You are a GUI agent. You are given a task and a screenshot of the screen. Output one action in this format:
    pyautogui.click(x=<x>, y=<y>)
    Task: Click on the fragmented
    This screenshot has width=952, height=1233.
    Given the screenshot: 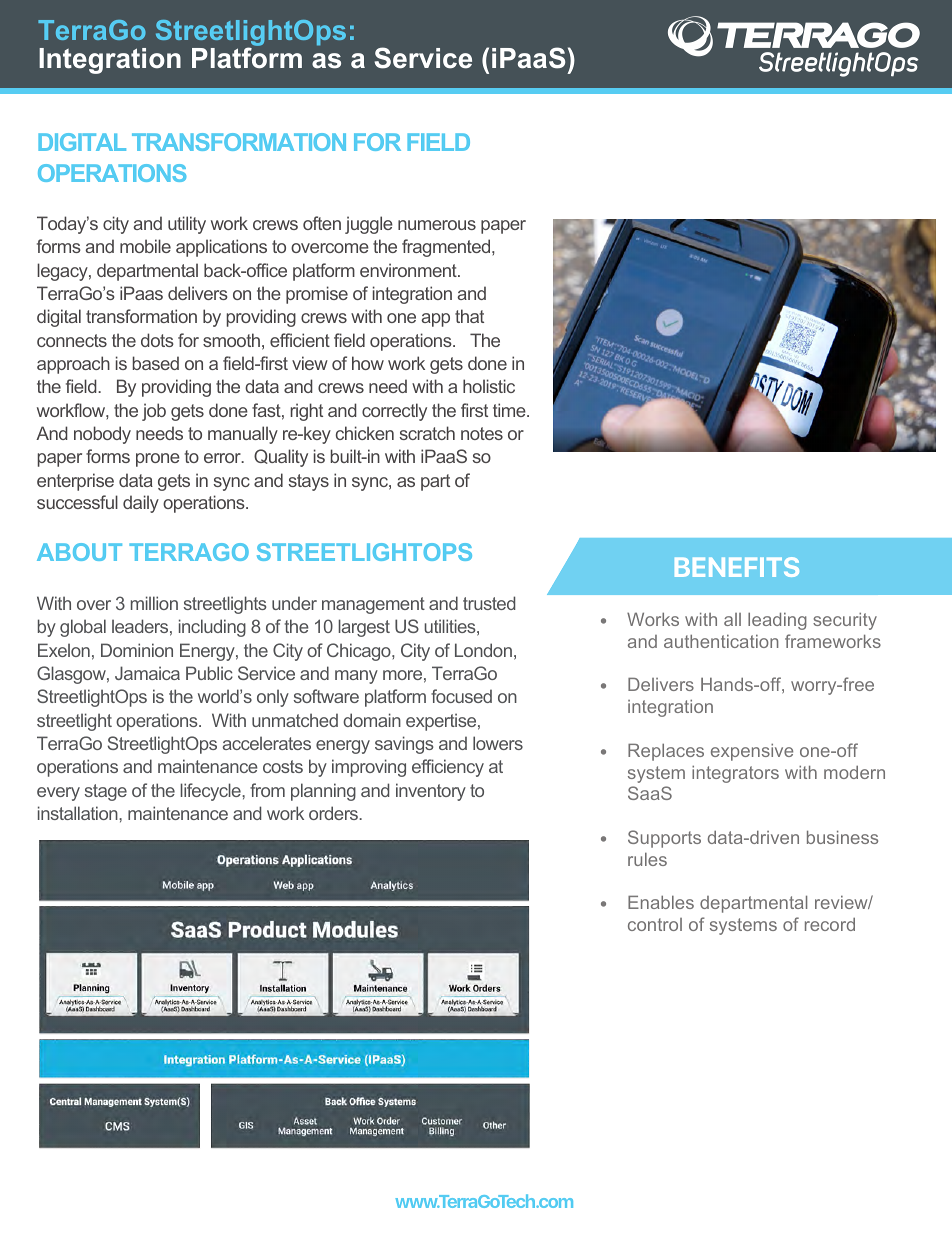 What is the action you would take?
    pyautogui.click(x=447, y=248)
